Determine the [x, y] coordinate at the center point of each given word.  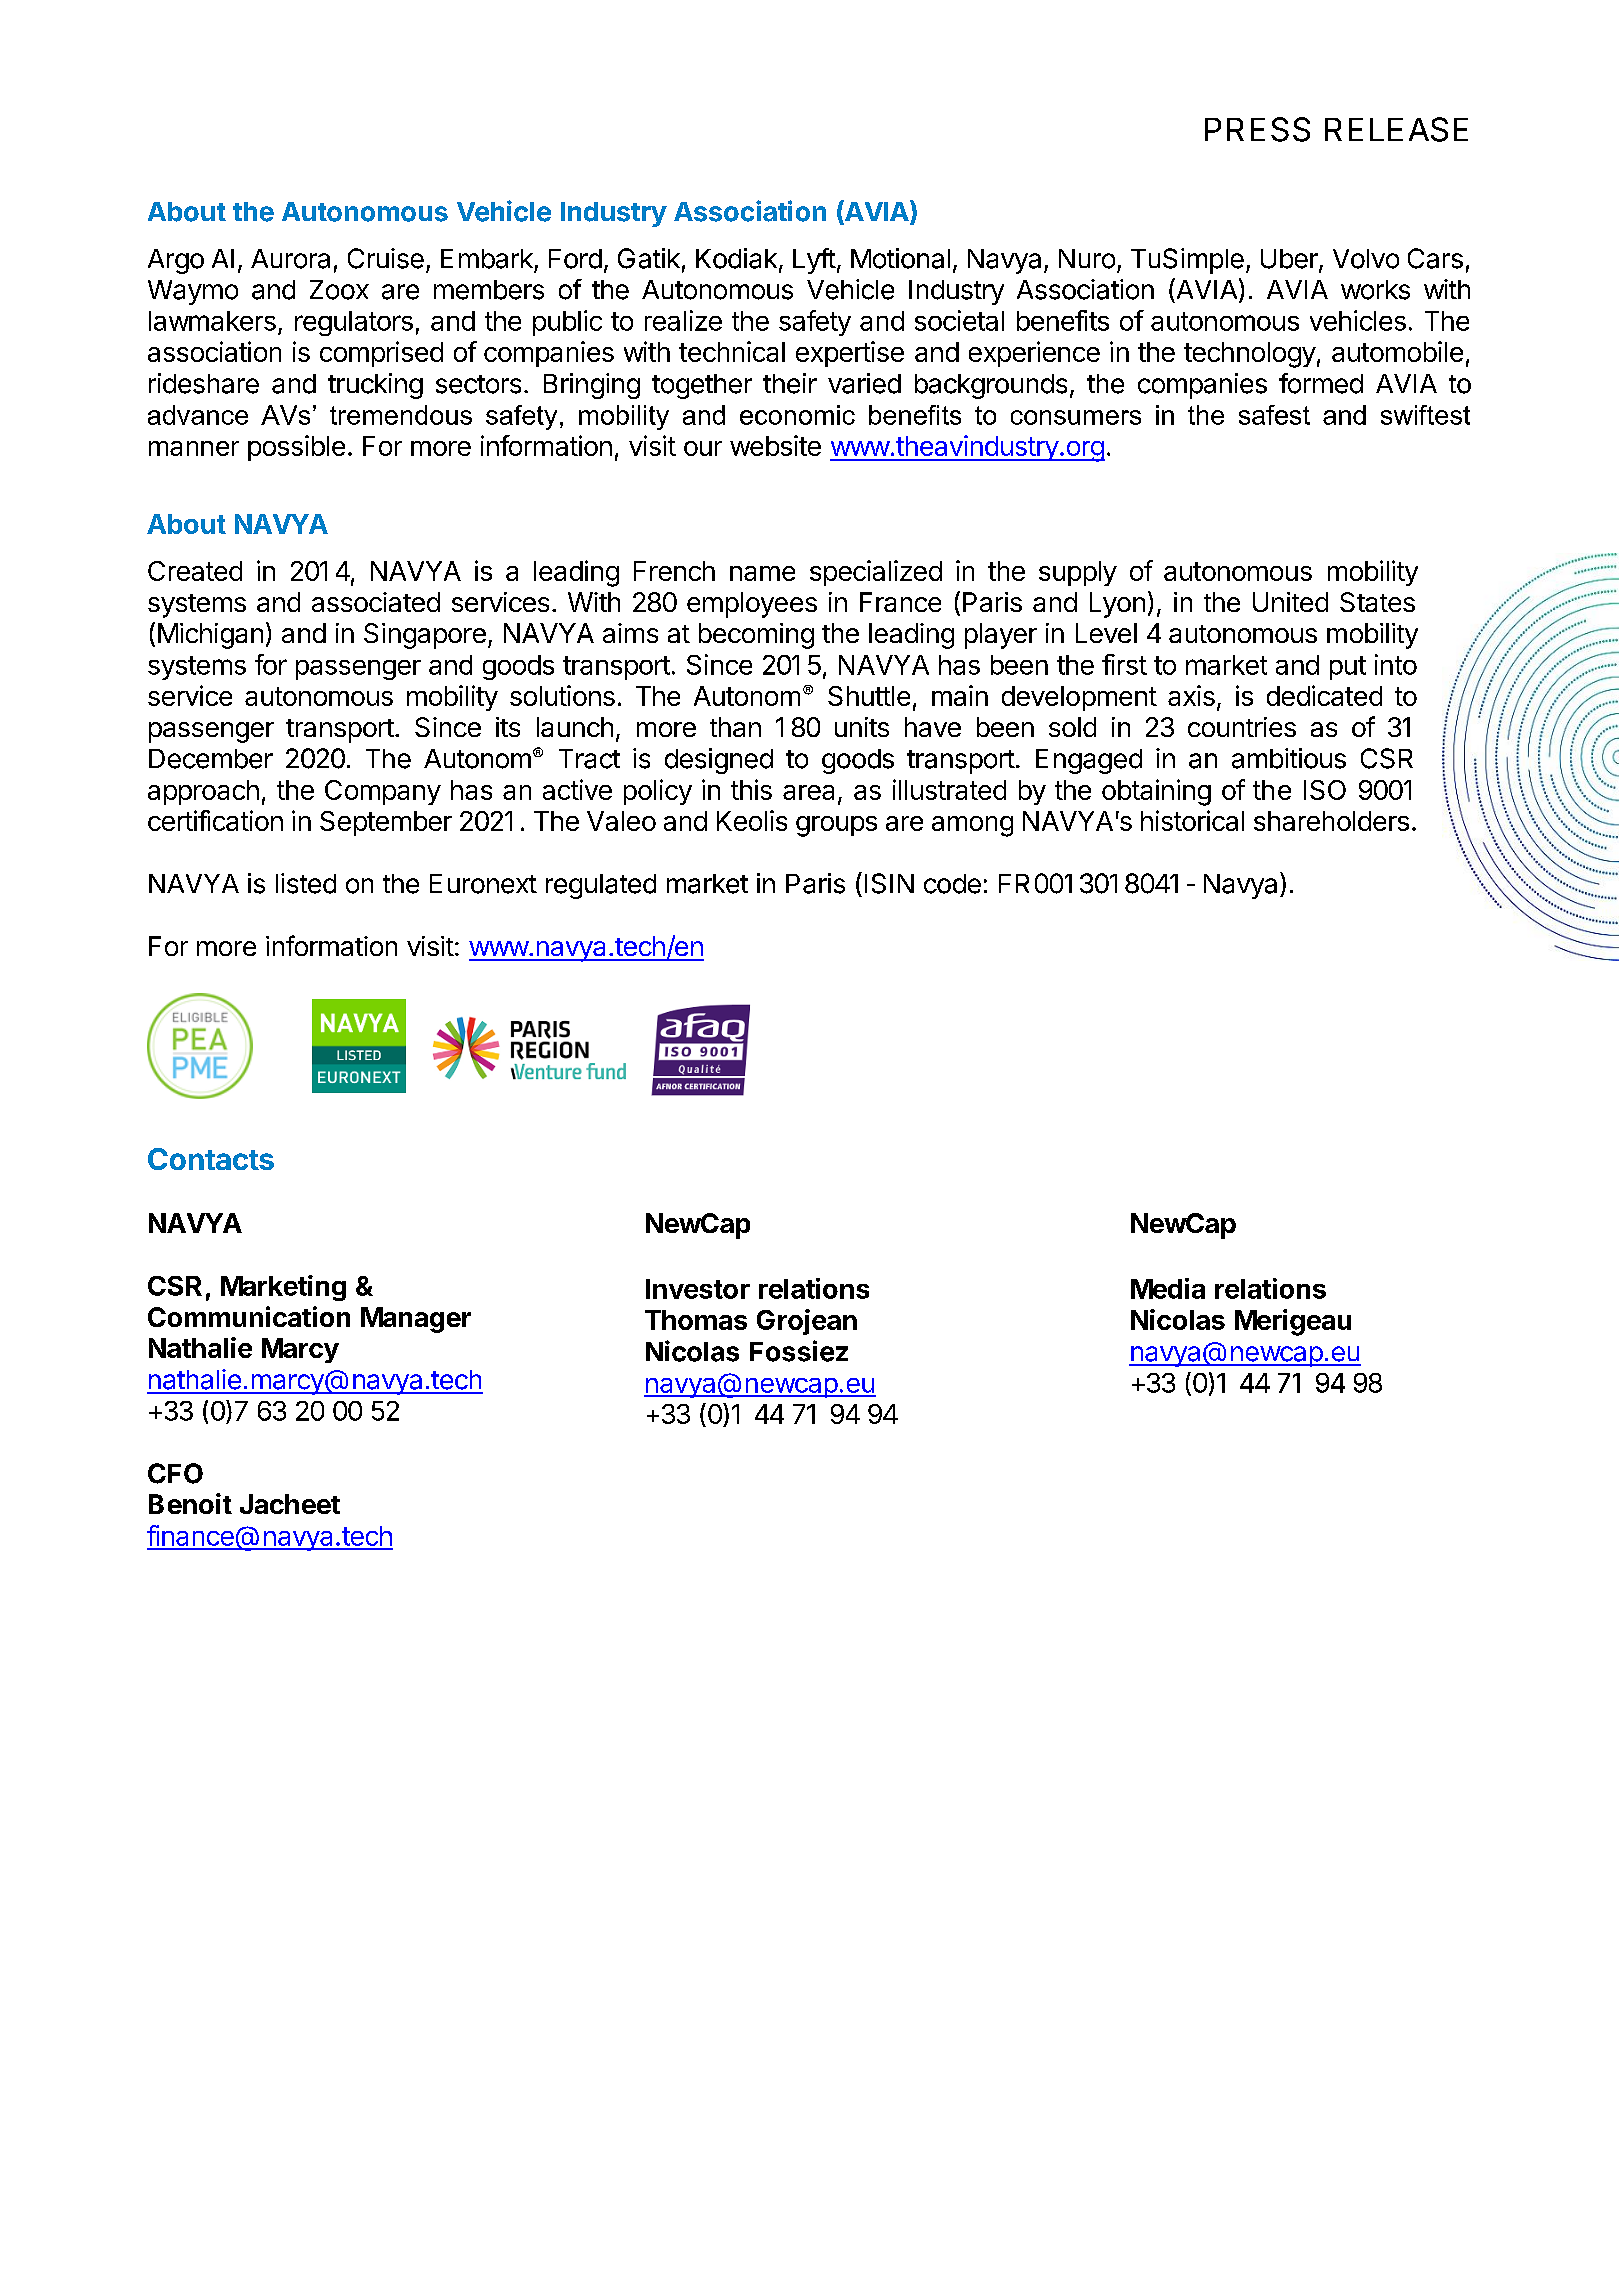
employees [752, 605]
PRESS [1257, 129]
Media [1168, 1288]
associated [376, 602]
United [1290, 602]
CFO [175, 1473]
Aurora [290, 259]
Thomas [696, 1320]
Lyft [814, 261]
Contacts [211, 1159]
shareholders [1331, 821]
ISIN [889, 883]
